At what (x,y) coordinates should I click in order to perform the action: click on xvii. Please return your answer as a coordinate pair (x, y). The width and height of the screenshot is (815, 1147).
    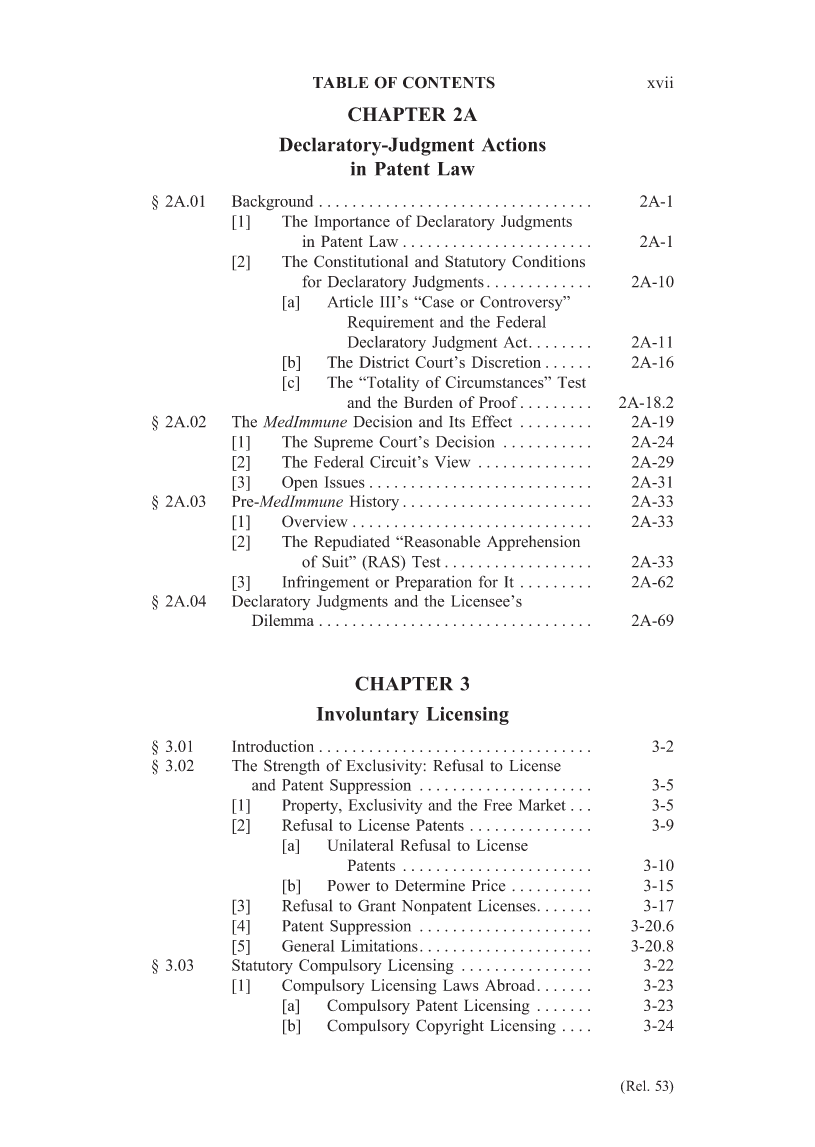
    Looking at the image, I should click on (660, 82).
